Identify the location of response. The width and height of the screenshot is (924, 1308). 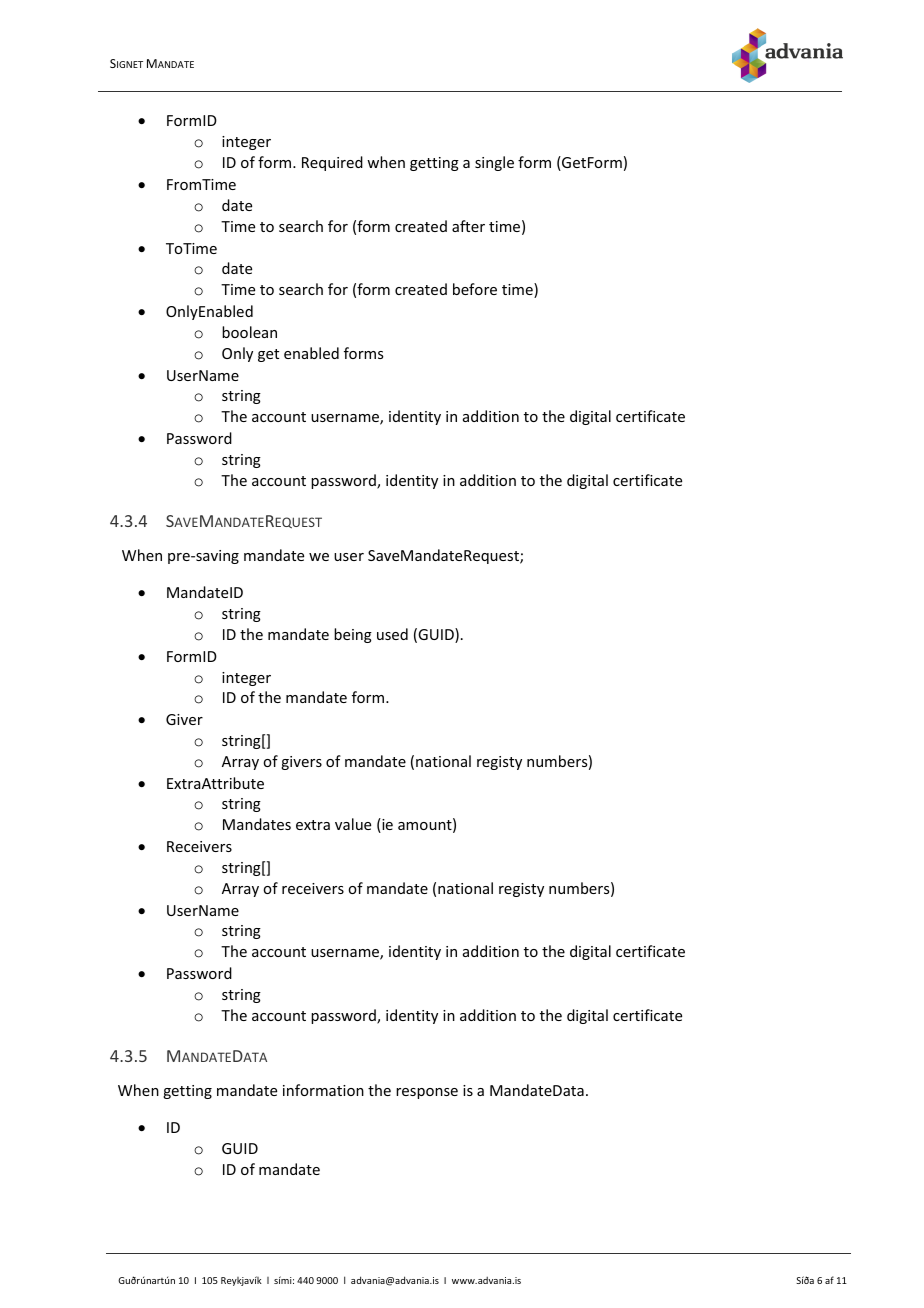
(427, 1093).
